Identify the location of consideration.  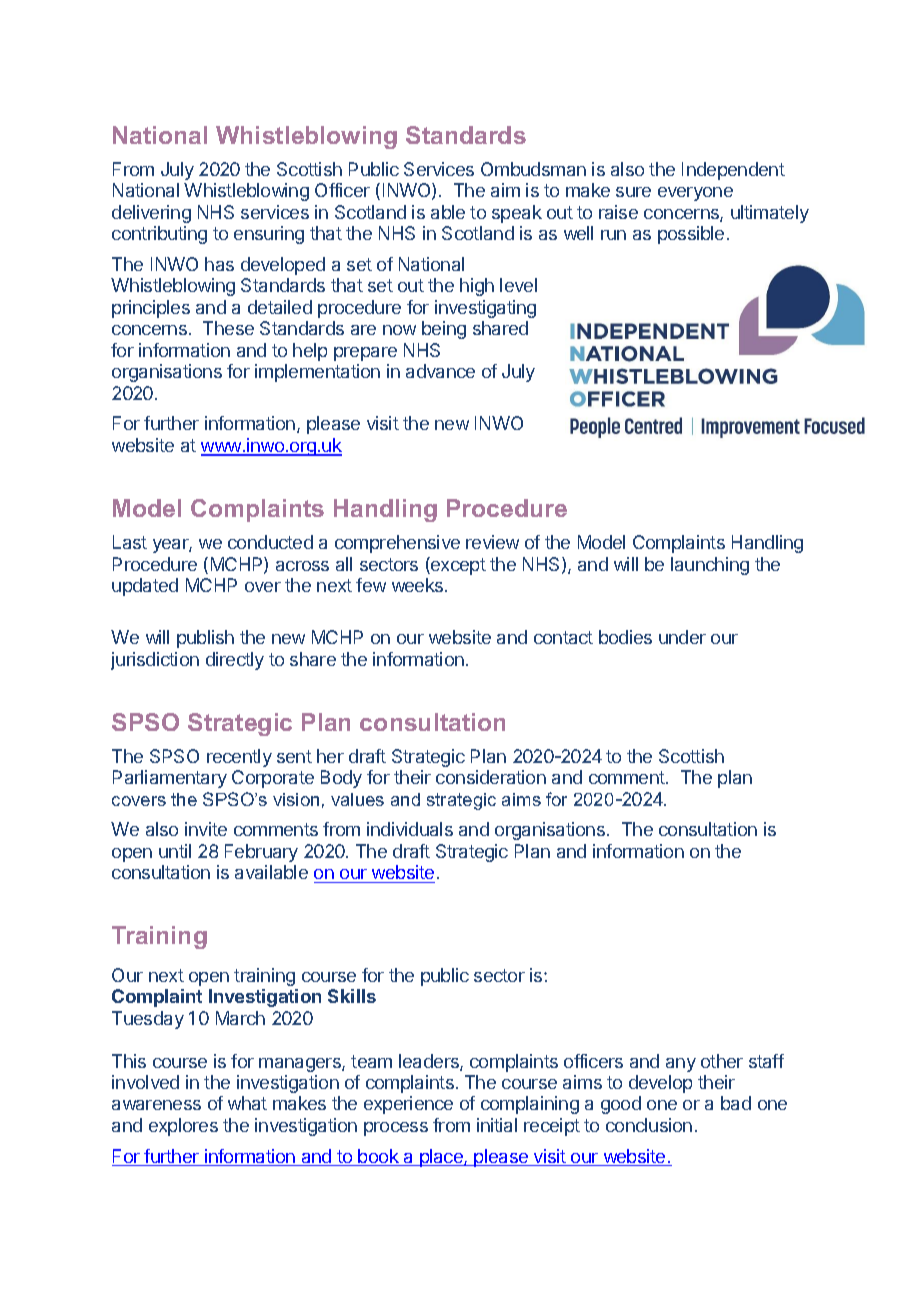
(491, 777).
